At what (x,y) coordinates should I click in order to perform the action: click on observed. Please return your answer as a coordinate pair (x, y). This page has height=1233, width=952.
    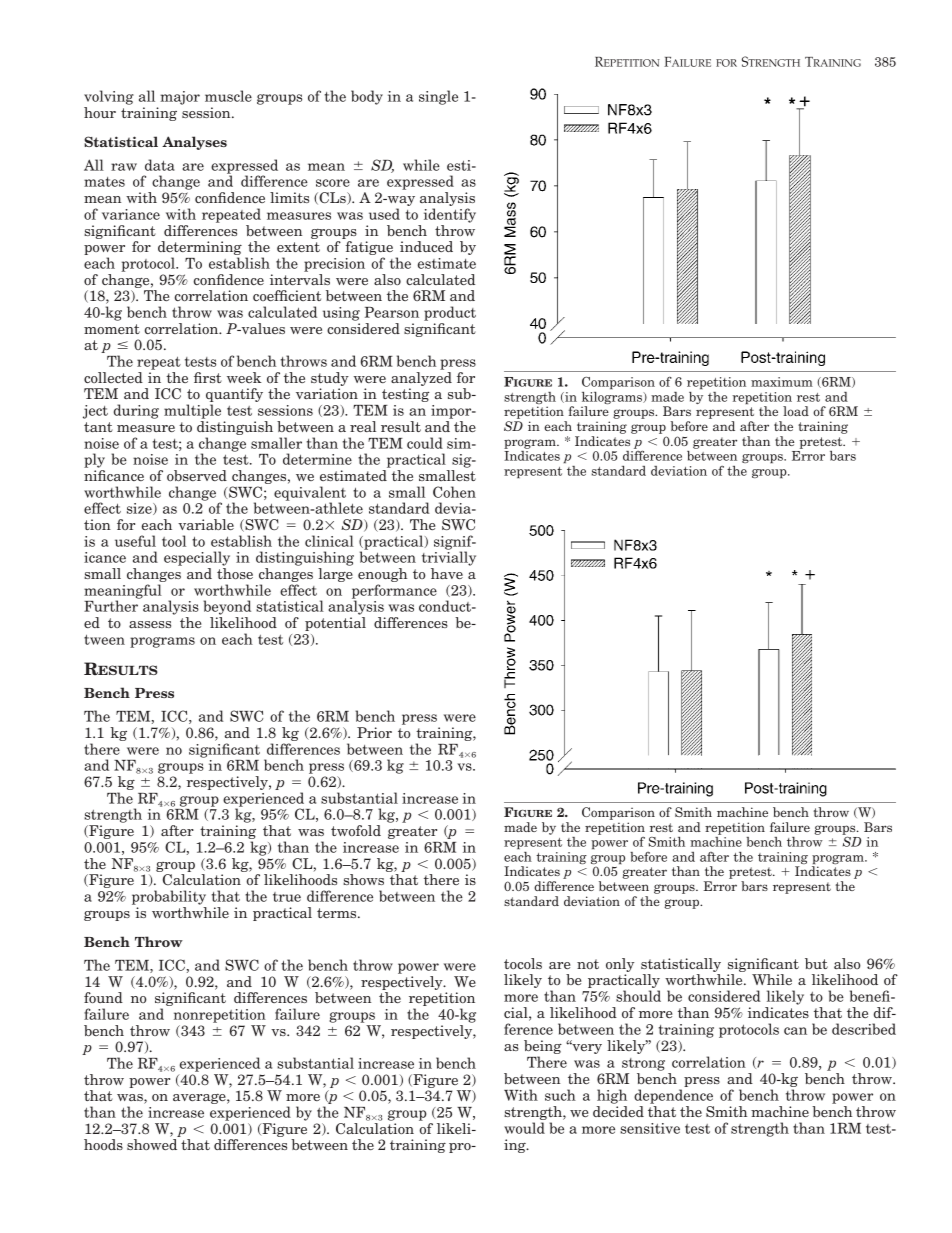
    Looking at the image, I should click on (197, 475).
